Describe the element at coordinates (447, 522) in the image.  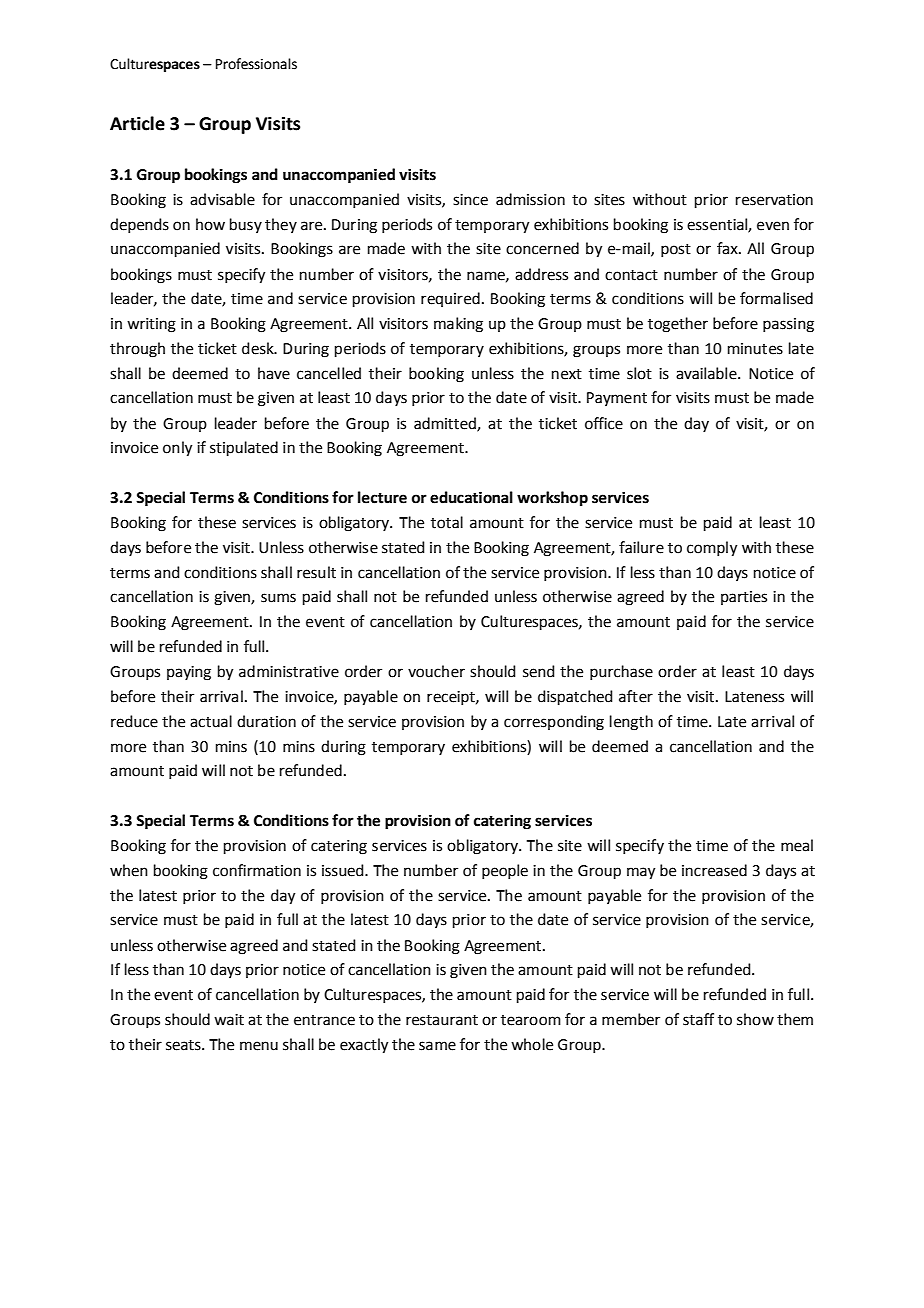
I see `total` at that location.
